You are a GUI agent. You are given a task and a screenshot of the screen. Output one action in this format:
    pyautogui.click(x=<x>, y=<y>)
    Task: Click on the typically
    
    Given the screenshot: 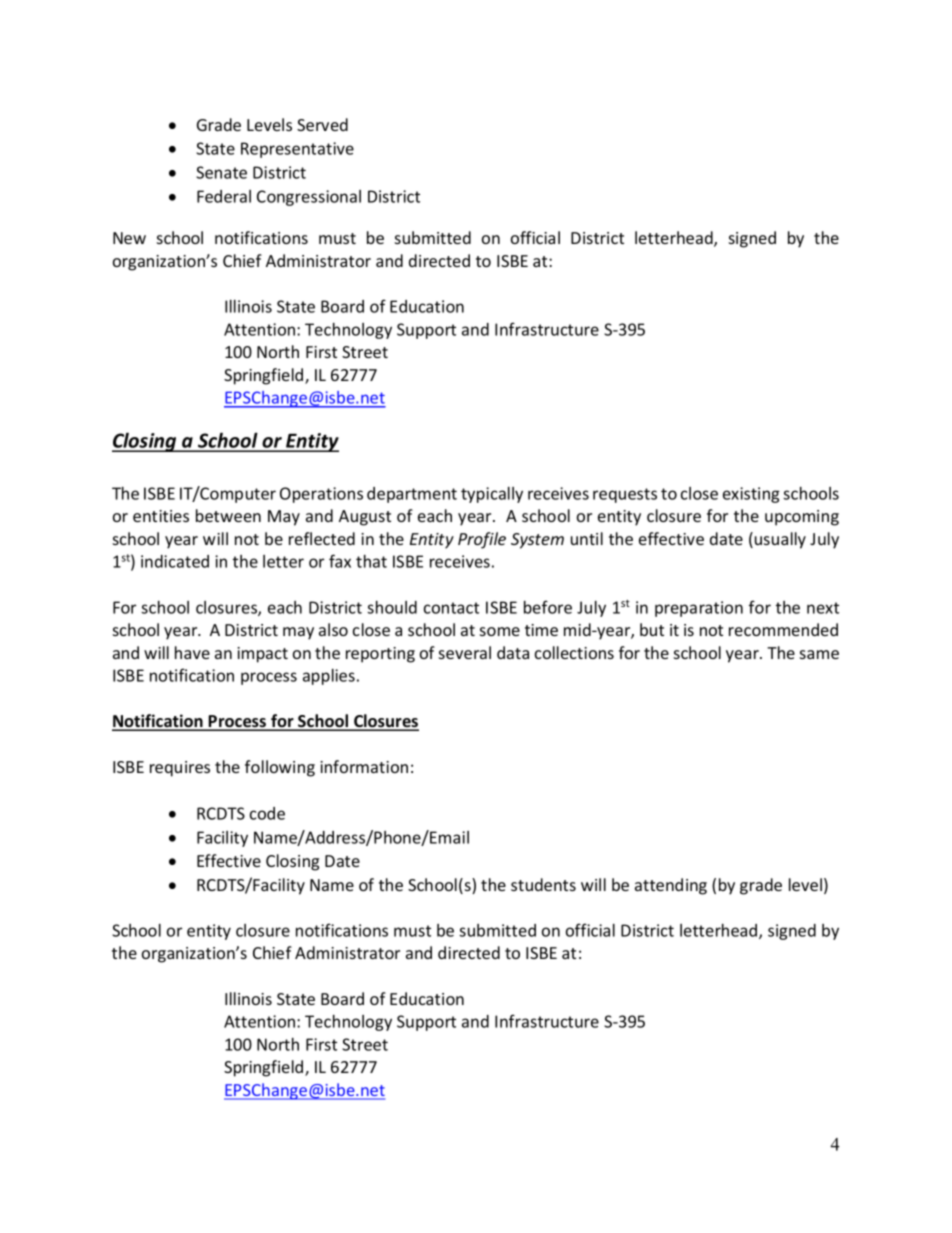 What is the action you would take?
    pyautogui.click(x=492, y=495)
